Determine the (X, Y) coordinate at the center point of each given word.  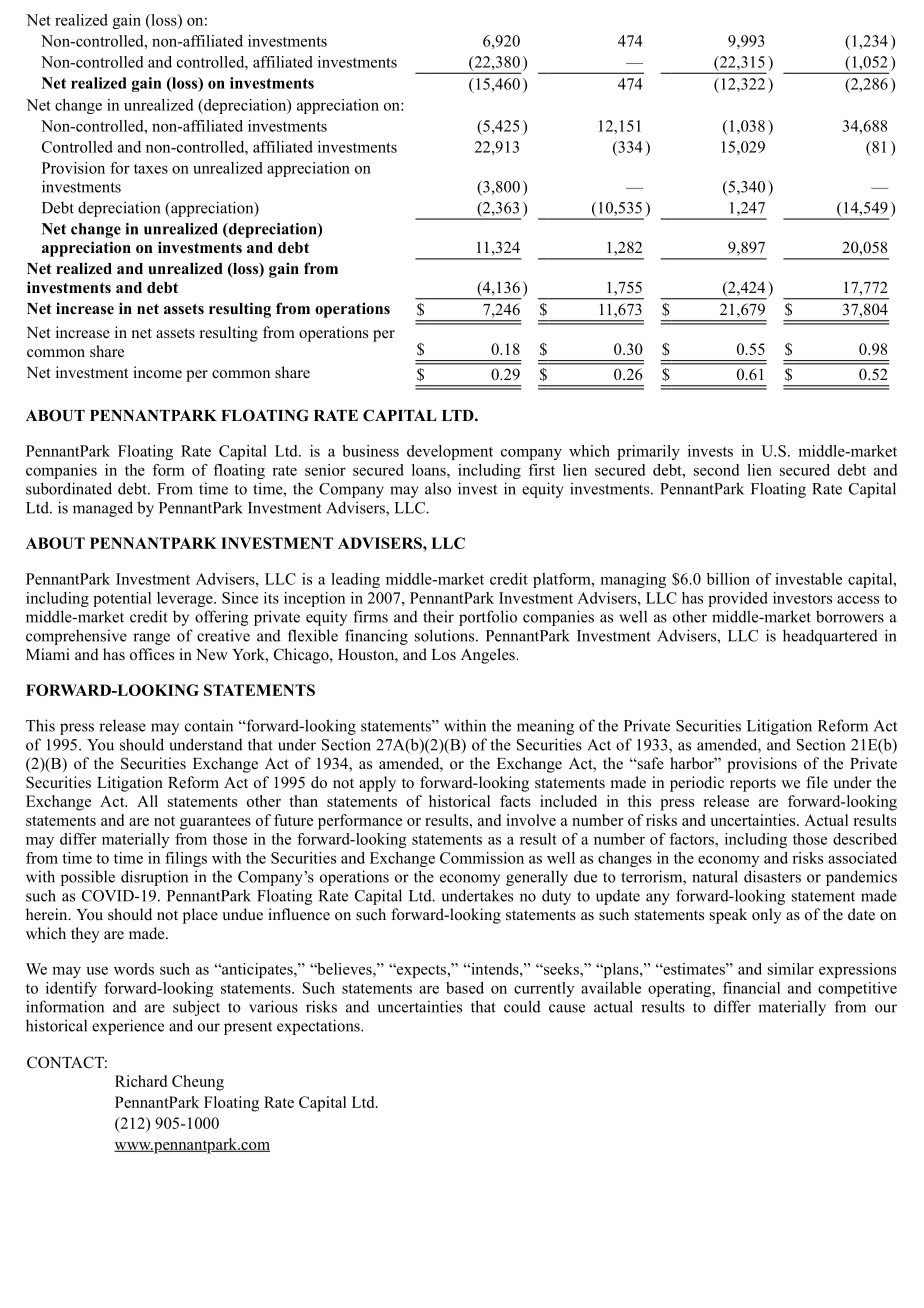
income (157, 372)
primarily (648, 452)
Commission (482, 858)
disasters (772, 876)
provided (738, 599)
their (438, 616)
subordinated (69, 488)
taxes (151, 169)
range (151, 639)
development (450, 452)
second (717, 470)
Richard (141, 1081)
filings (186, 859)
